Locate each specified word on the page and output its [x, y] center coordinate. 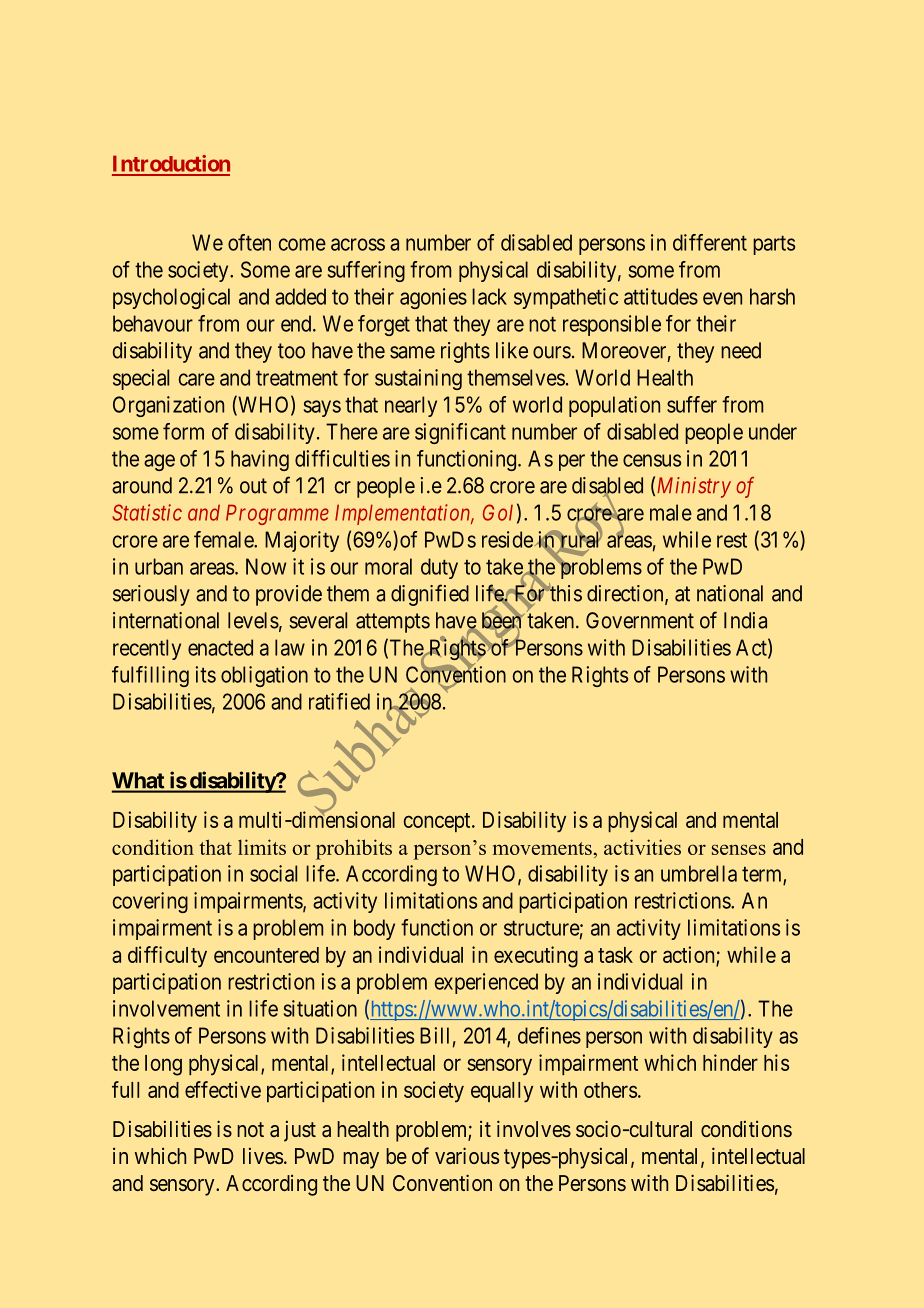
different [710, 242]
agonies [433, 298]
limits [262, 847]
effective [223, 1089]
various [467, 1155]
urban [159, 566]
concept [438, 822]
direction [626, 594]
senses [739, 849]
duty [439, 568]
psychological [171, 298]
